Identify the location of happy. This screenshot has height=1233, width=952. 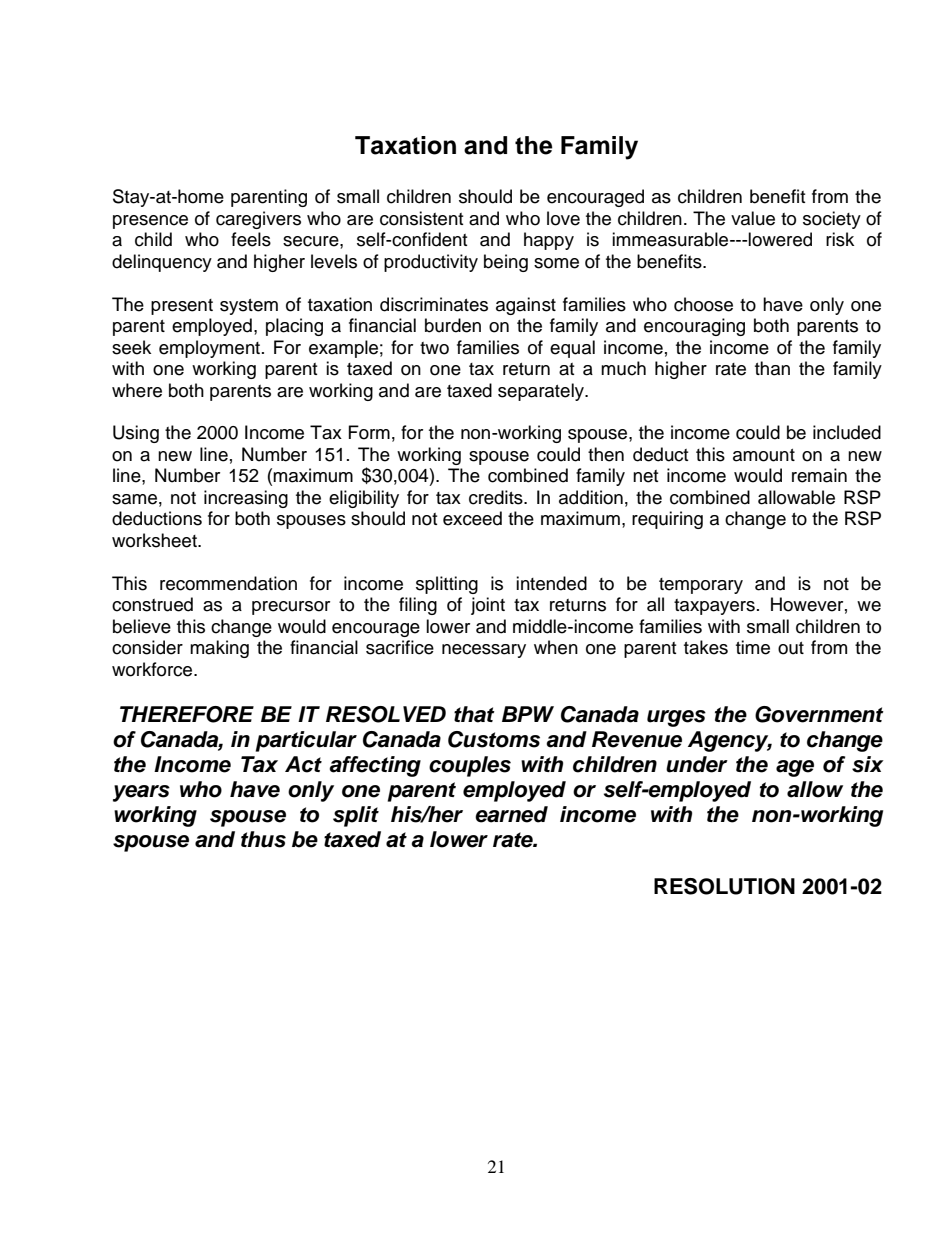
(549, 241).
